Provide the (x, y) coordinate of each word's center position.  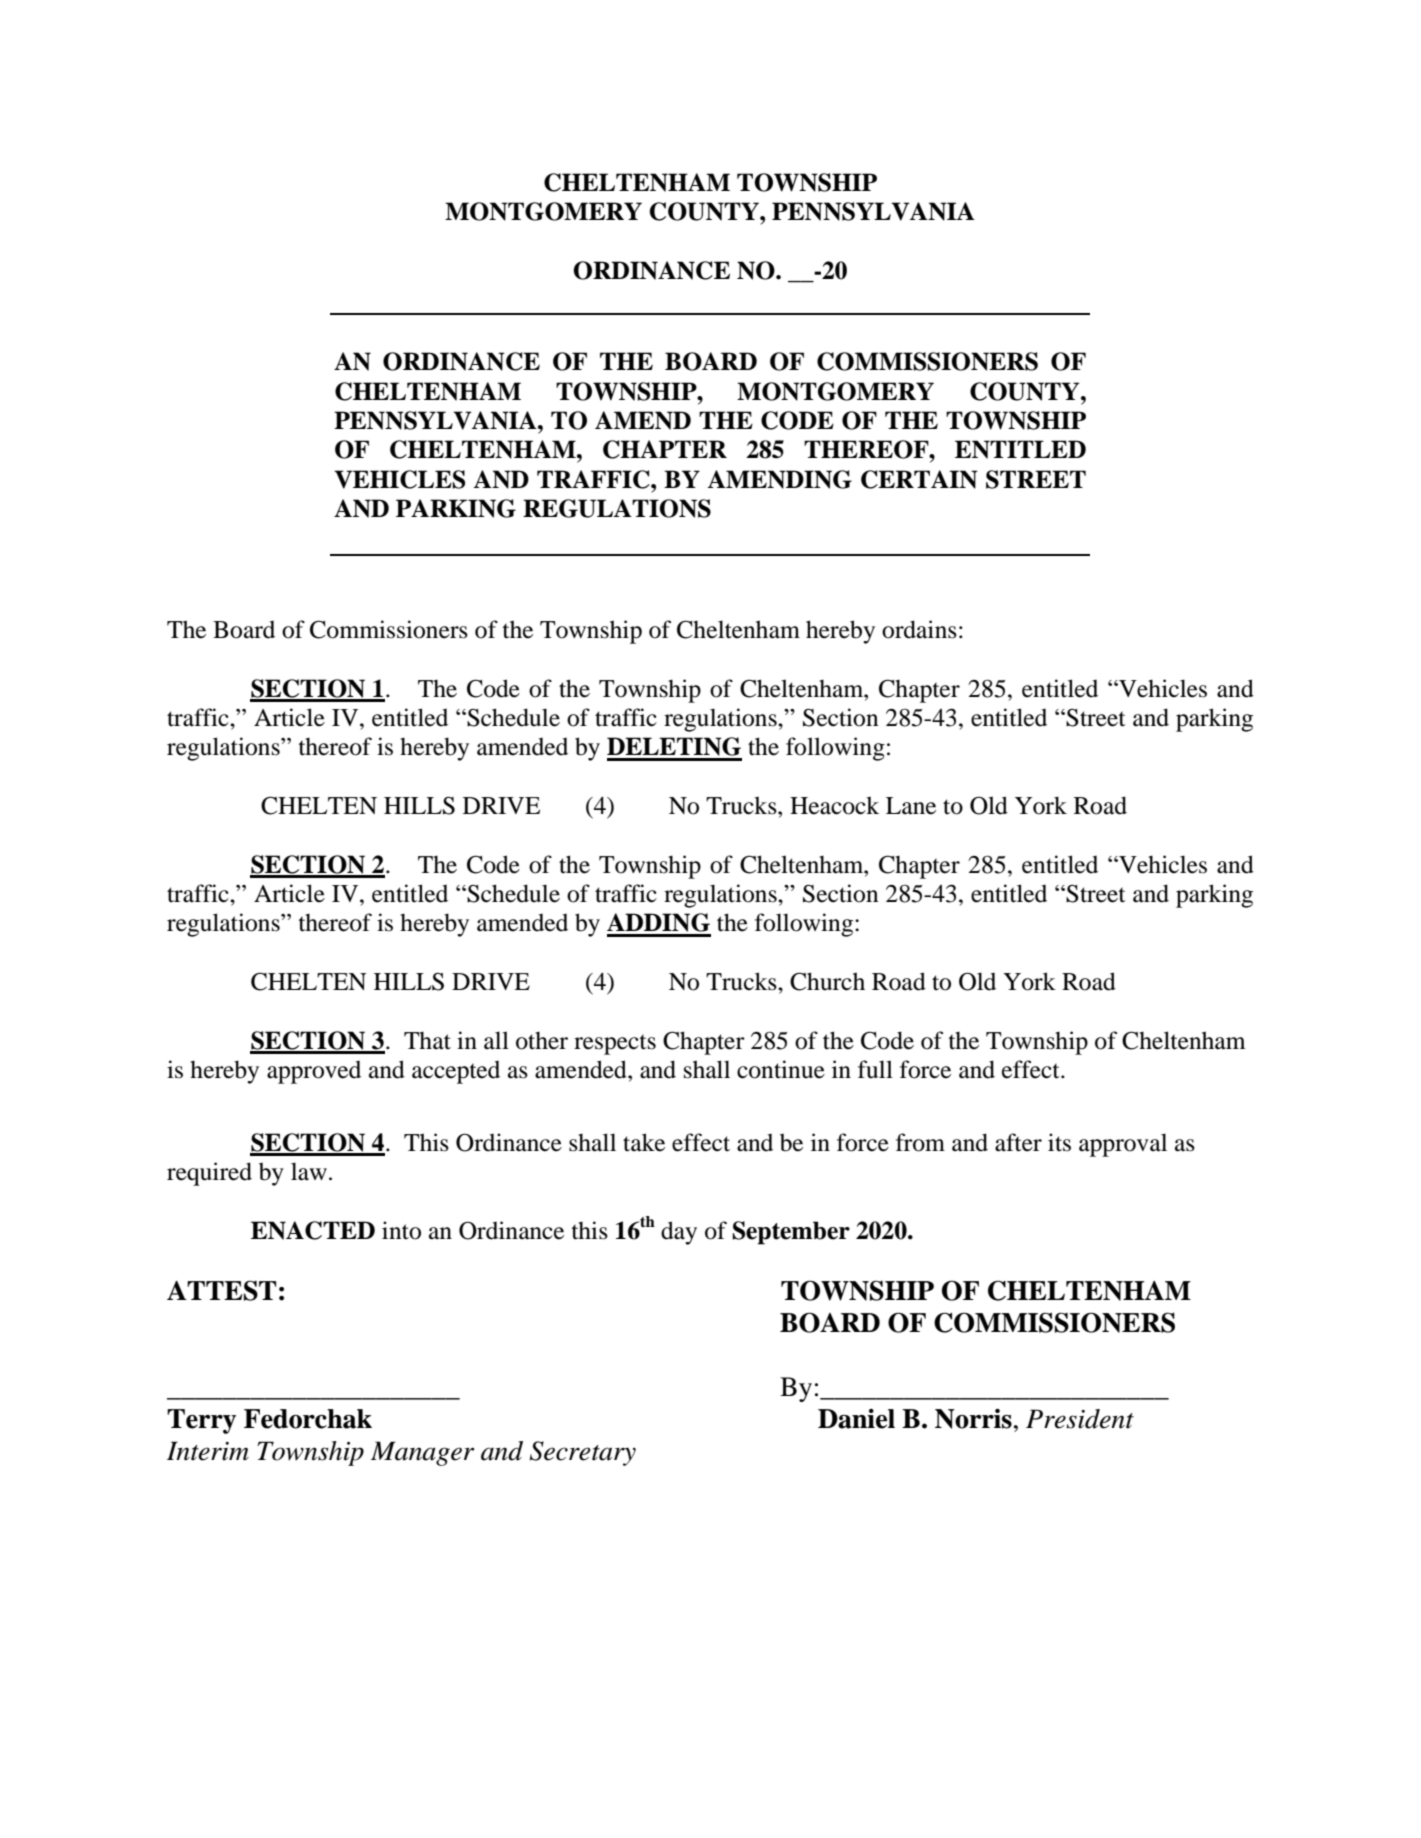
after (1018, 1142)
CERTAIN (919, 479)
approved (314, 1072)
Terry (201, 1421)
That (427, 1040)
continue (781, 1069)
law (309, 1171)
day (679, 1233)
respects (615, 1045)
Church (827, 981)
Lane (911, 806)
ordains (919, 629)
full (875, 1069)
